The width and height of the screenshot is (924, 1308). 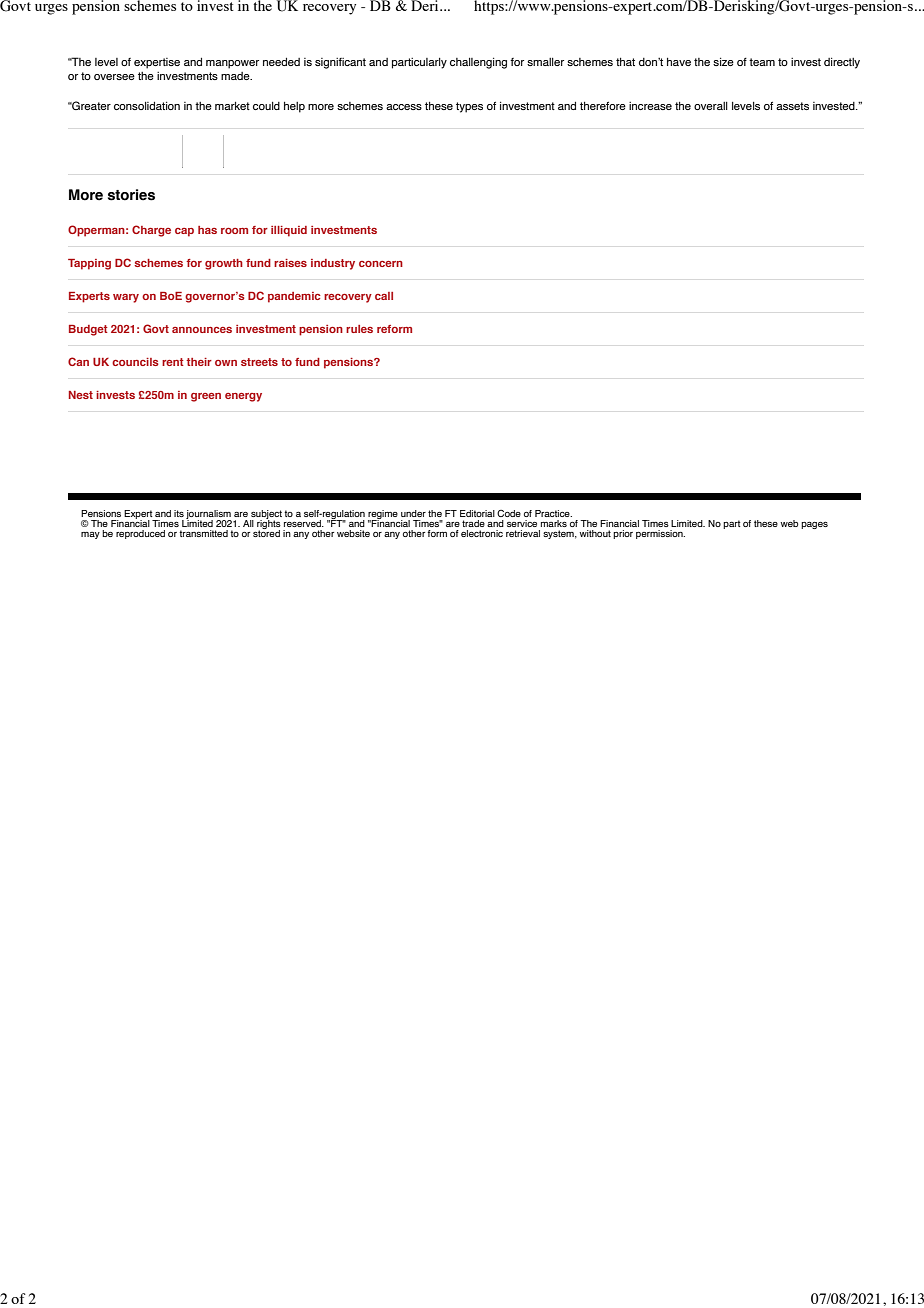 What do you see at coordinates (814, 525) in the screenshot?
I see `pages` at bounding box center [814, 525].
